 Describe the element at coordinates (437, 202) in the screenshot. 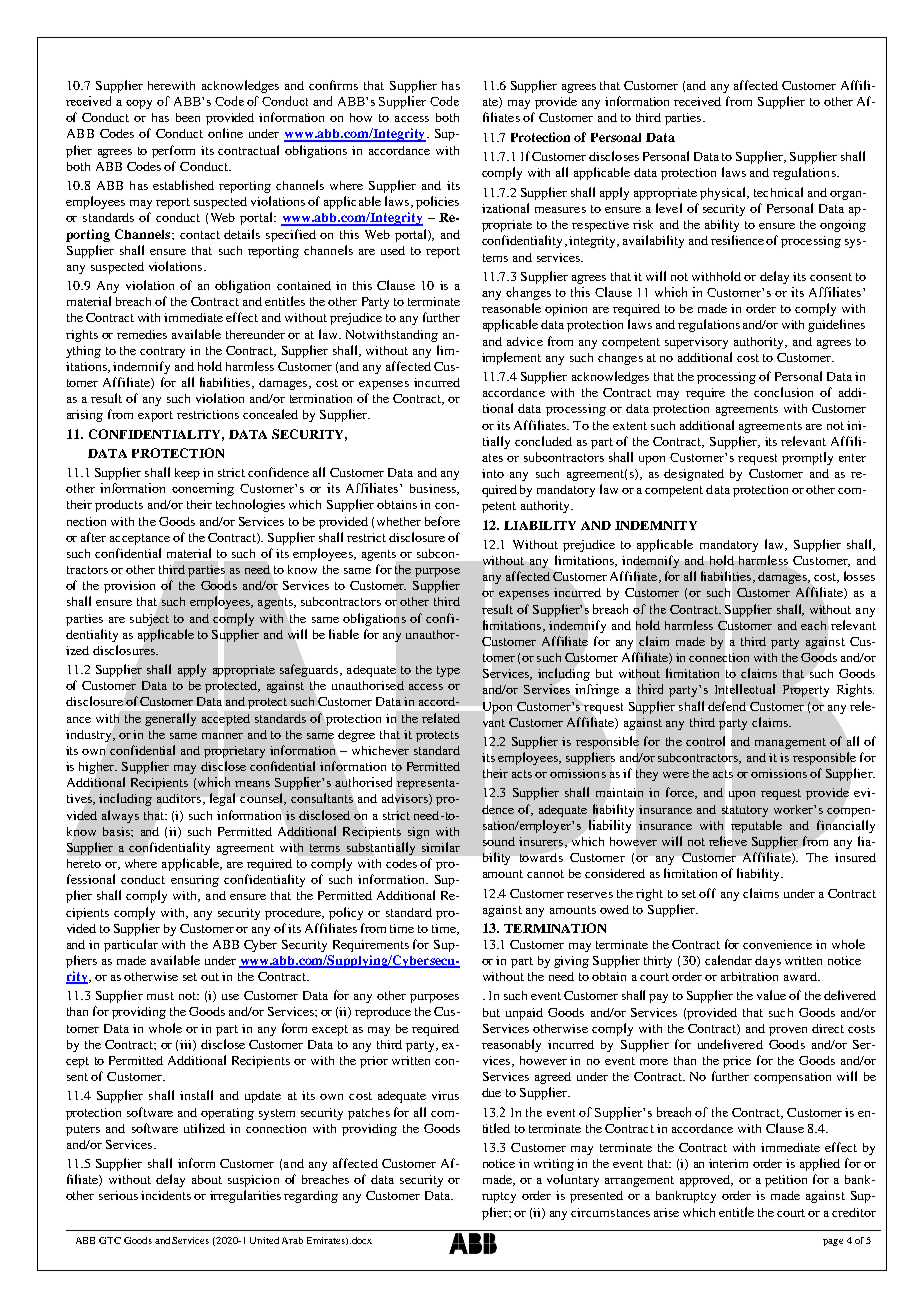

I see `policies` at that location.
